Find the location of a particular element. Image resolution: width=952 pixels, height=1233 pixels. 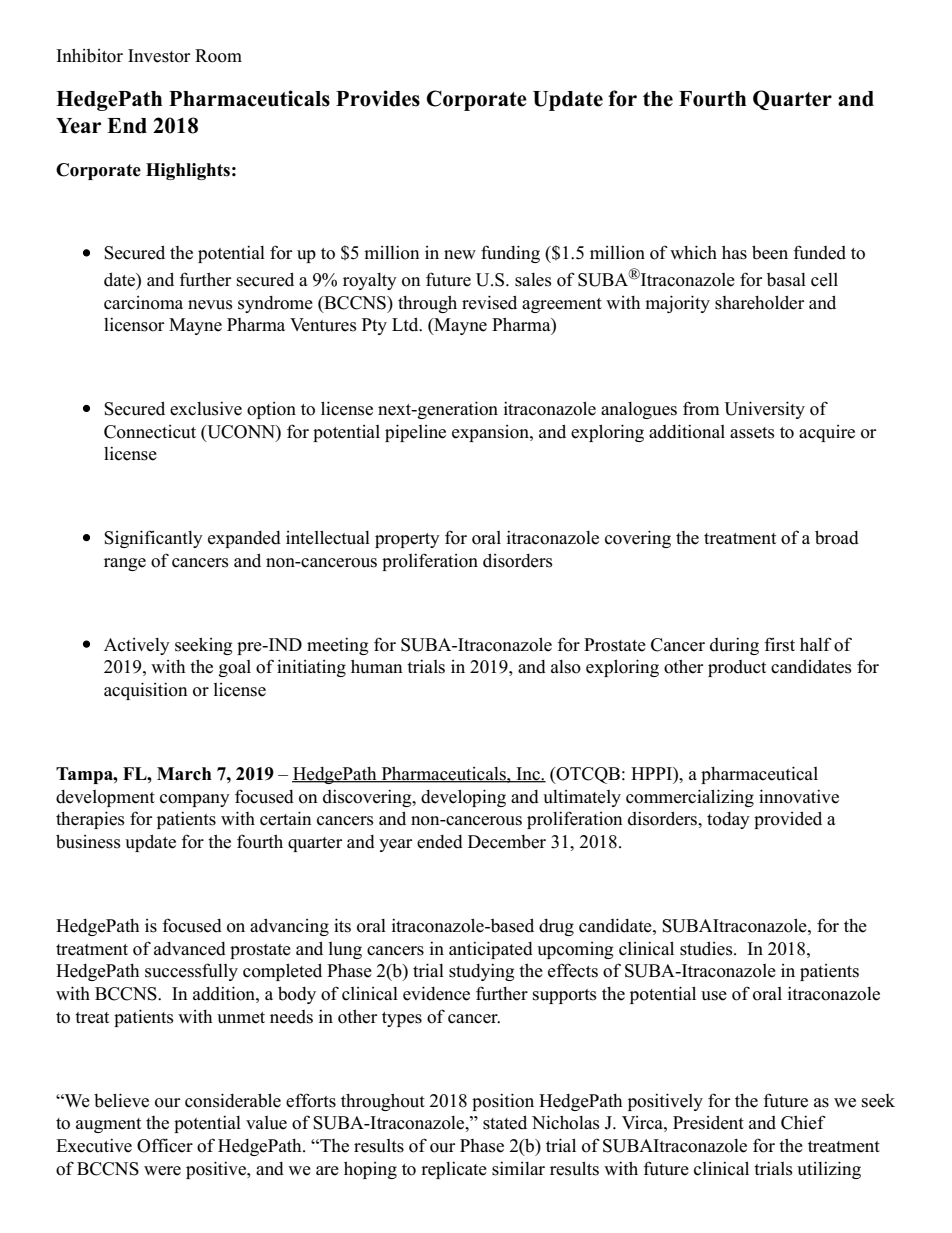

Provides is located at coordinates (378, 98).
